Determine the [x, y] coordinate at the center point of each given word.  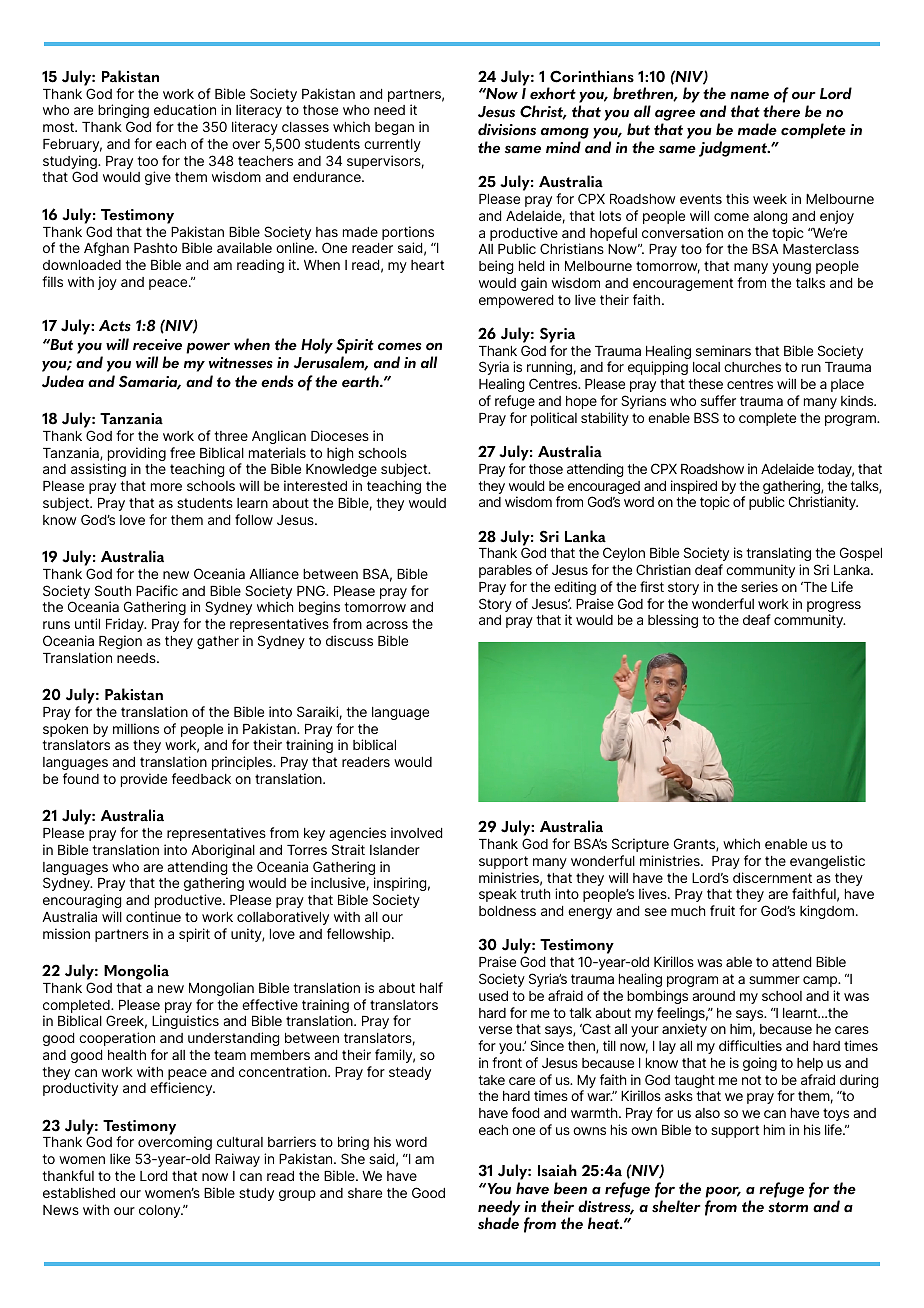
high [340, 454]
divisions [507, 129]
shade [498, 1223]
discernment [772, 877]
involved [416, 832]
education [185, 109]
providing [137, 455]
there [781, 111]
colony [161, 1211]
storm [788, 1207]
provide [144, 780]
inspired [694, 487]
